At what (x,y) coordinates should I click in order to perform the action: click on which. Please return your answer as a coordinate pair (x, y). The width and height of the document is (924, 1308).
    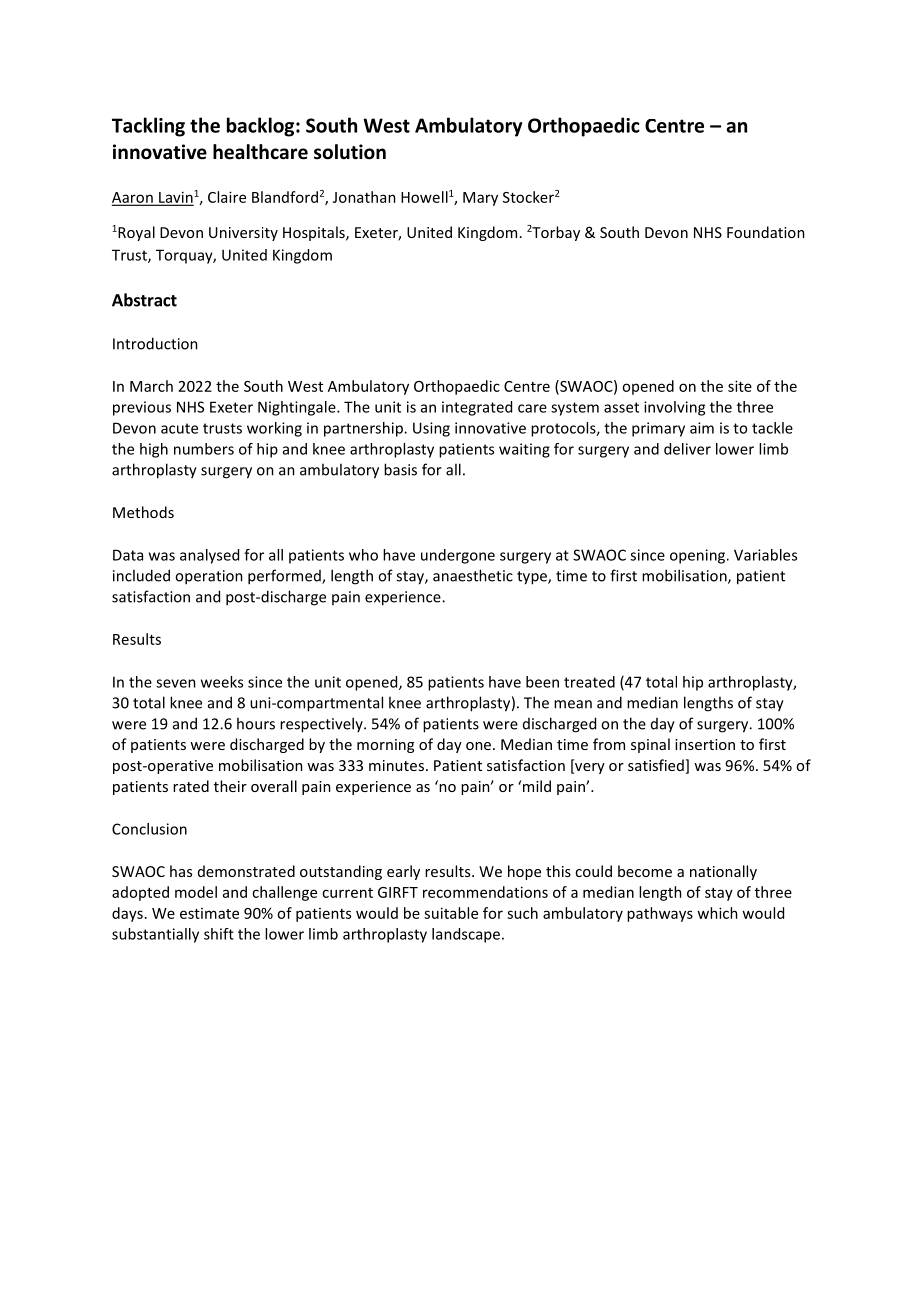
    Looking at the image, I should click on (717, 913).
